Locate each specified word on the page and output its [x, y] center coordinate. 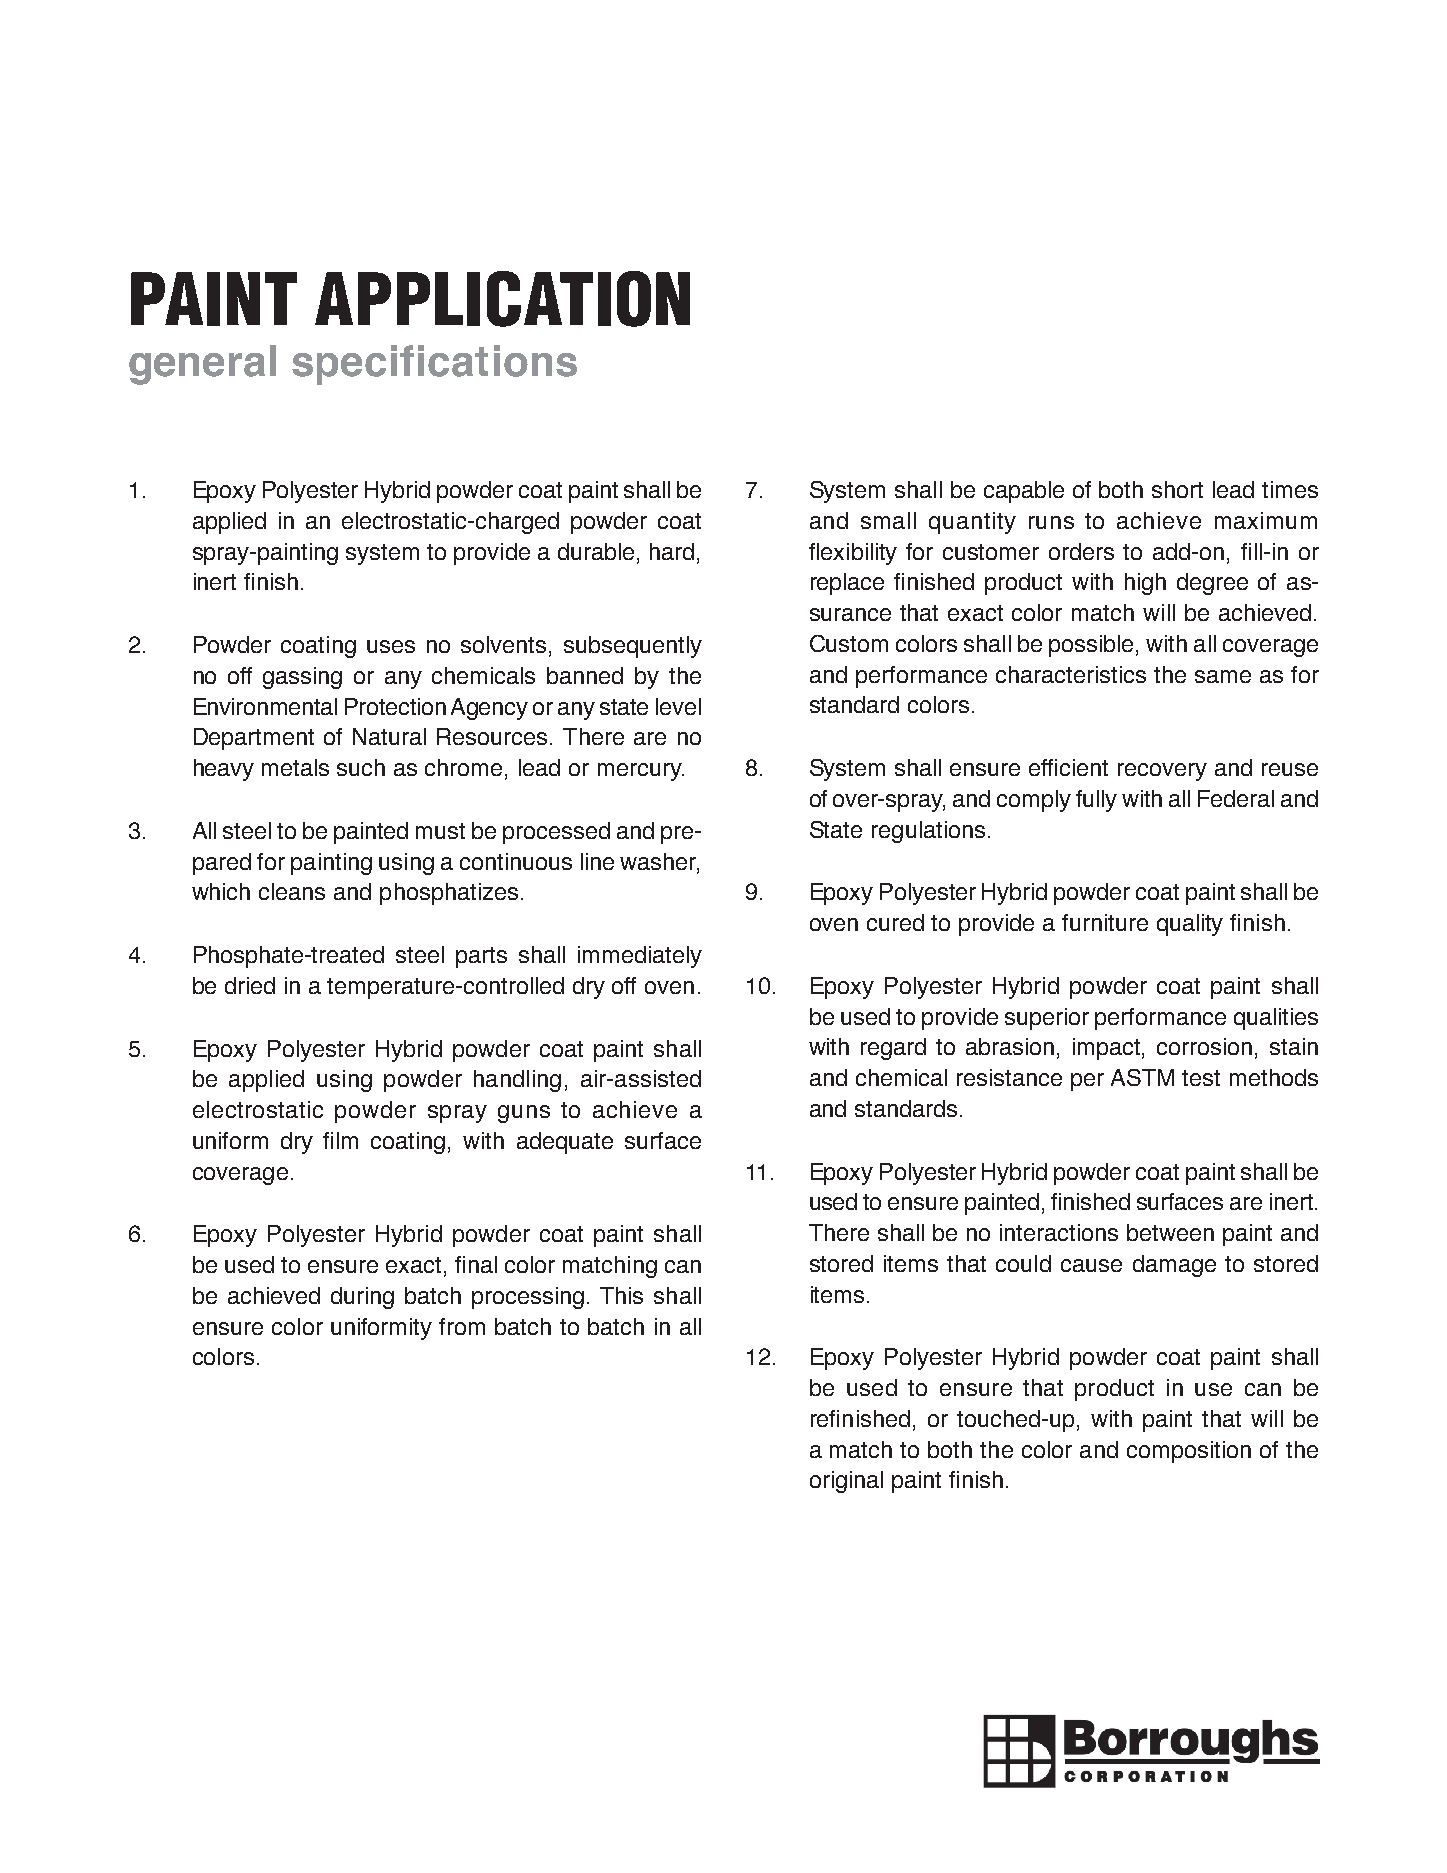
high [1145, 584]
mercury [641, 772]
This [621, 1295]
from [462, 1326]
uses [391, 646]
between [1170, 1232]
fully [1096, 801]
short [1177, 489]
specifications [434, 365]
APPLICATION [502, 299]
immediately [640, 957]
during [362, 1298]
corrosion [1204, 1046]
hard [672, 551]
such [361, 767]
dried [250, 985]
